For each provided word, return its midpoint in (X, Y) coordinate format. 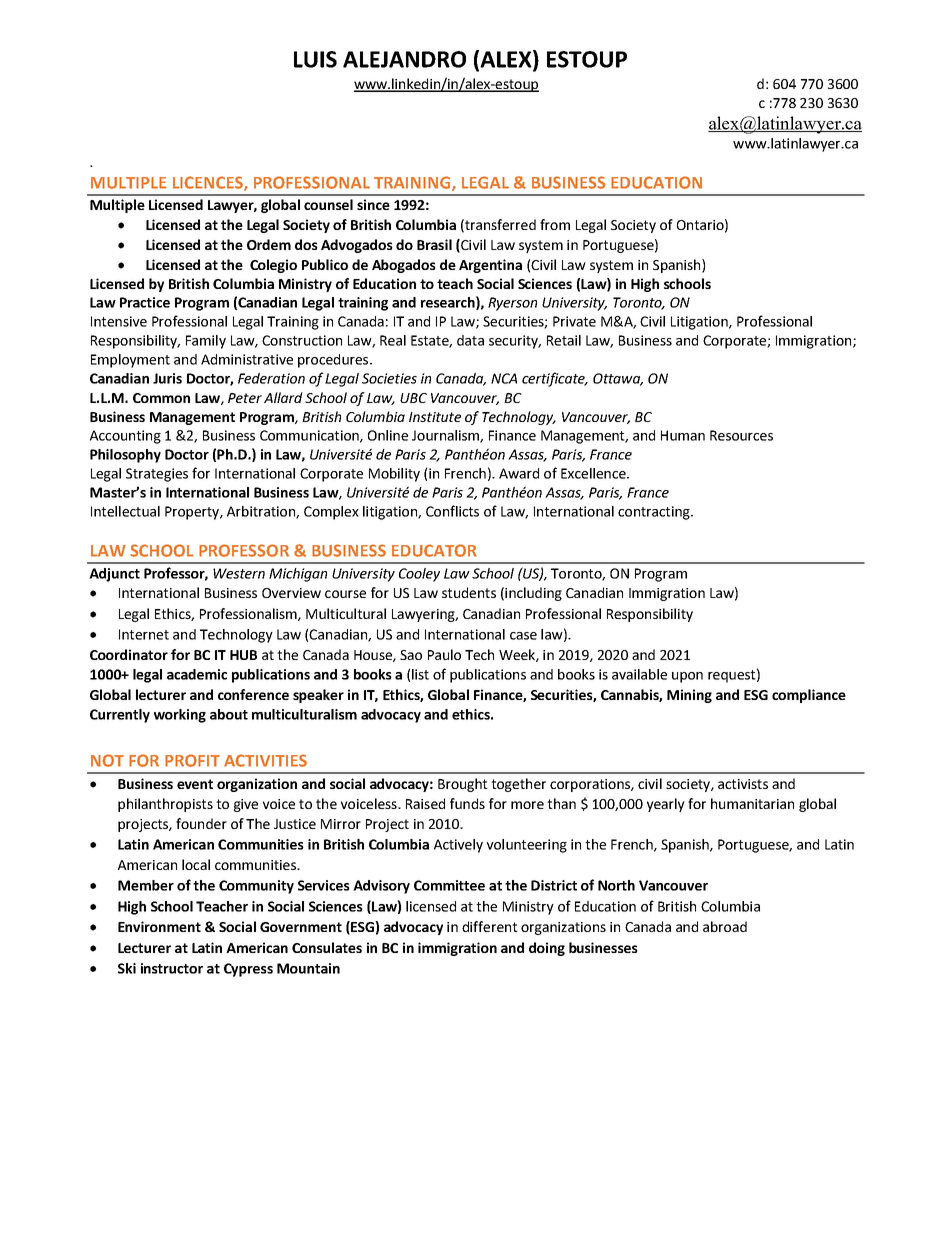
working (180, 716)
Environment (159, 926)
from (555, 224)
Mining (689, 696)
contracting (655, 513)
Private (574, 321)
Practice (145, 302)
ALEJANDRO (404, 59)
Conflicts (452, 511)
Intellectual (125, 511)
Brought (463, 785)
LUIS (315, 59)
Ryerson (512, 304)
